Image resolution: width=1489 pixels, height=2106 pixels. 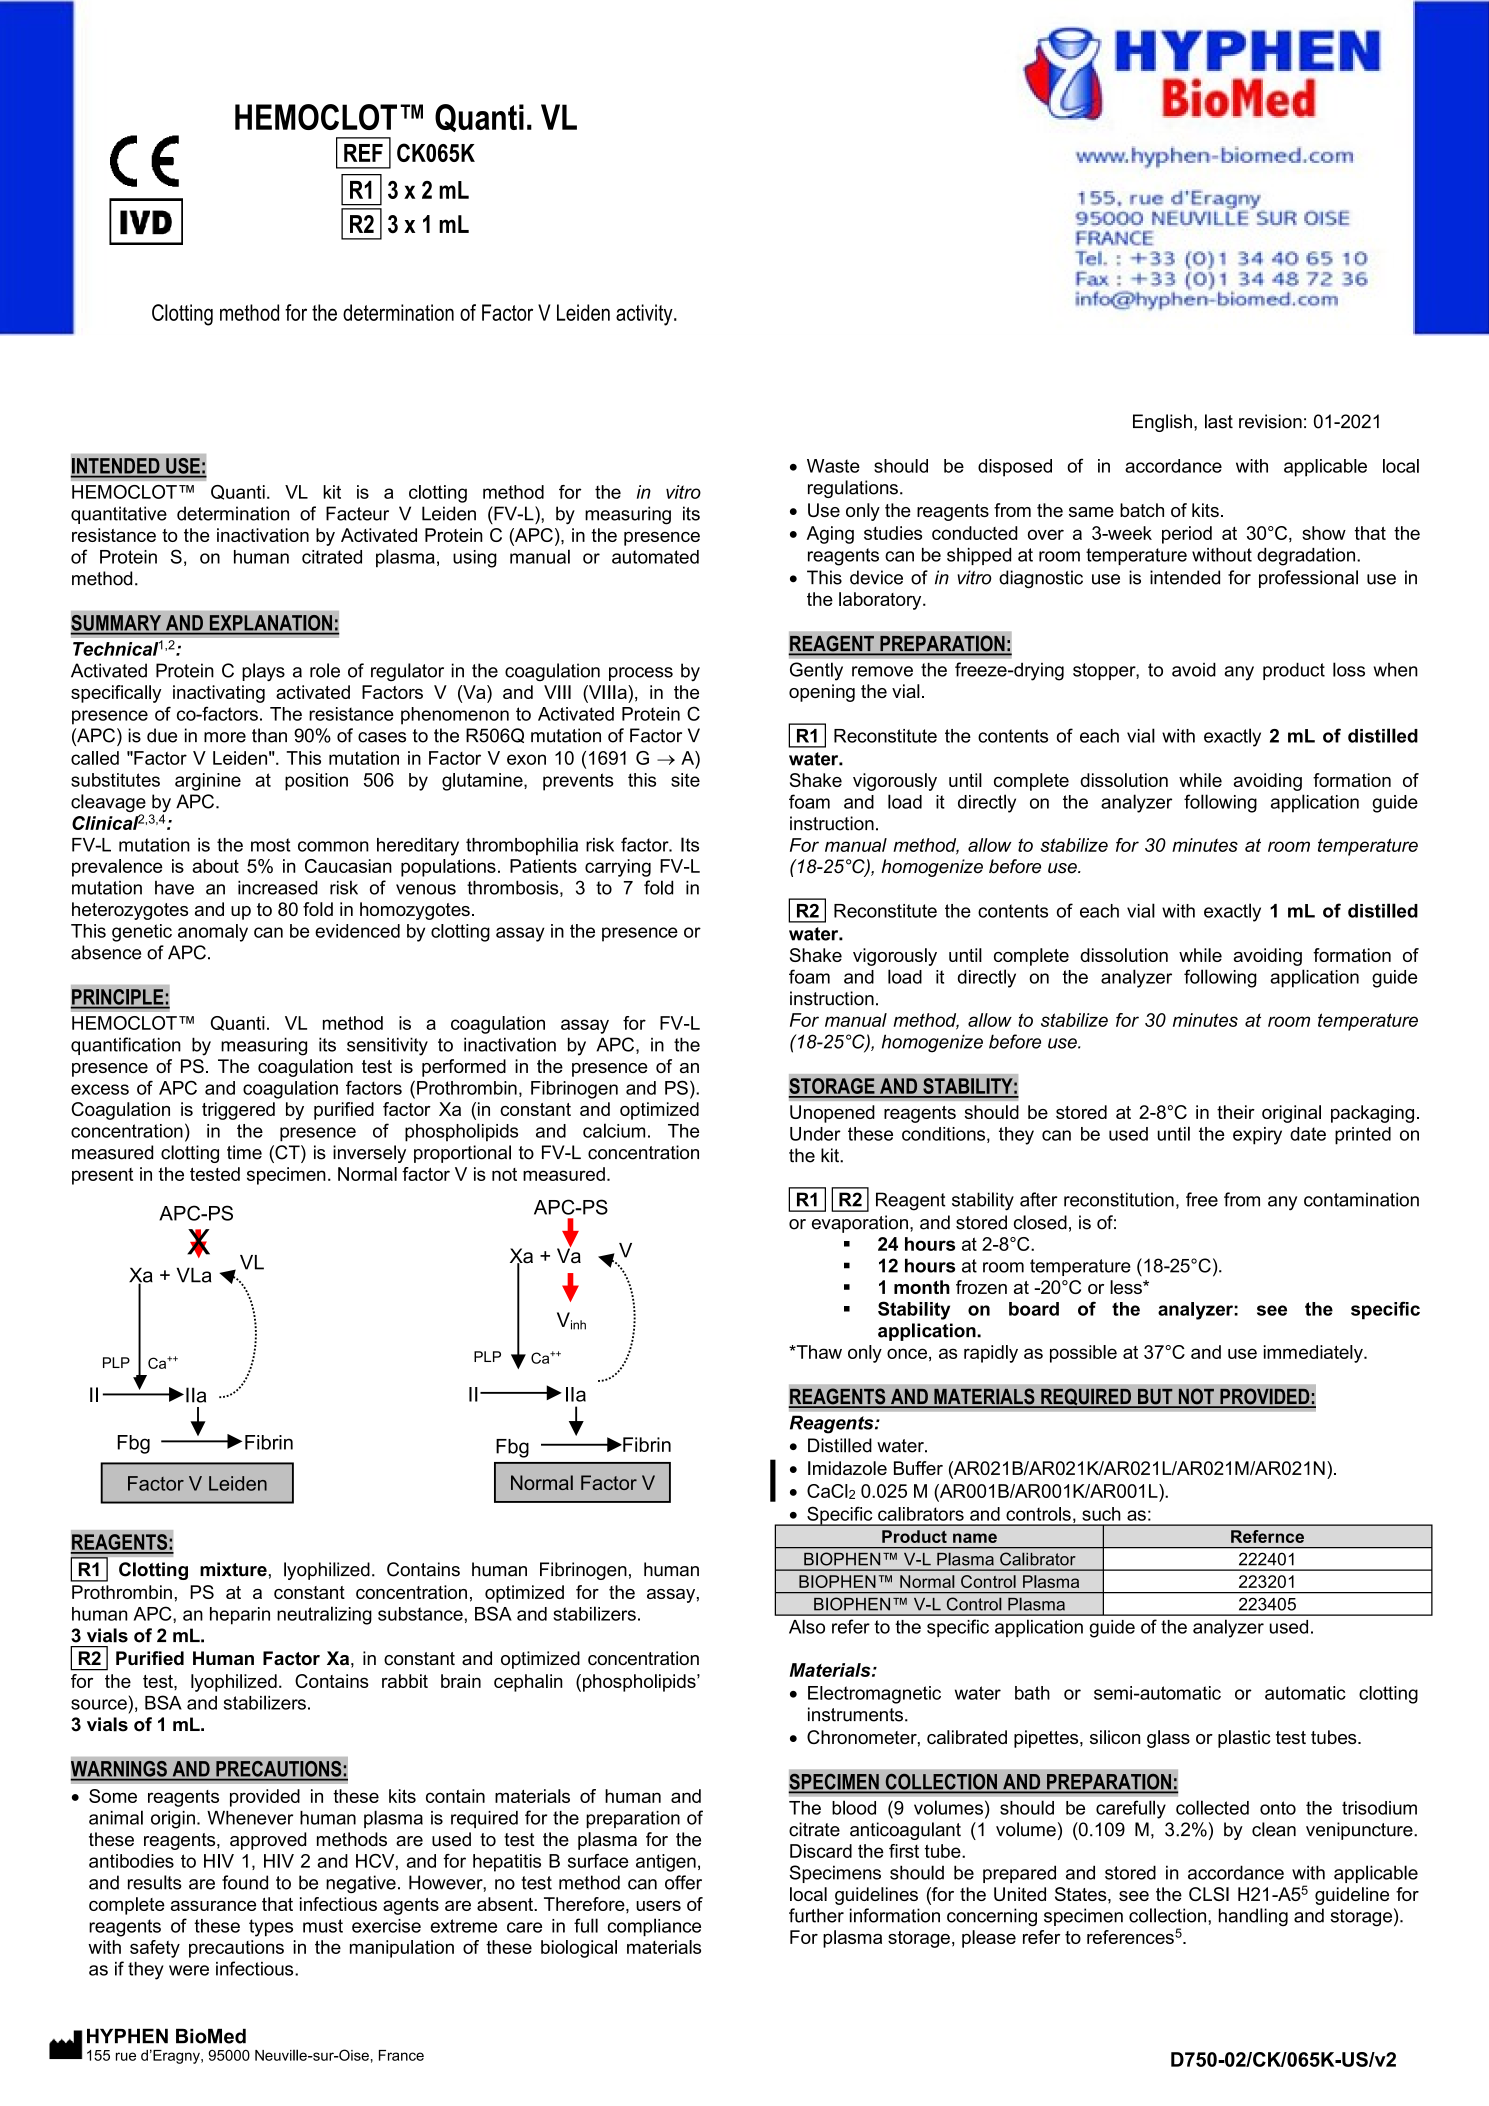 I want to click on triggered, so click(x=238, y=1111).
